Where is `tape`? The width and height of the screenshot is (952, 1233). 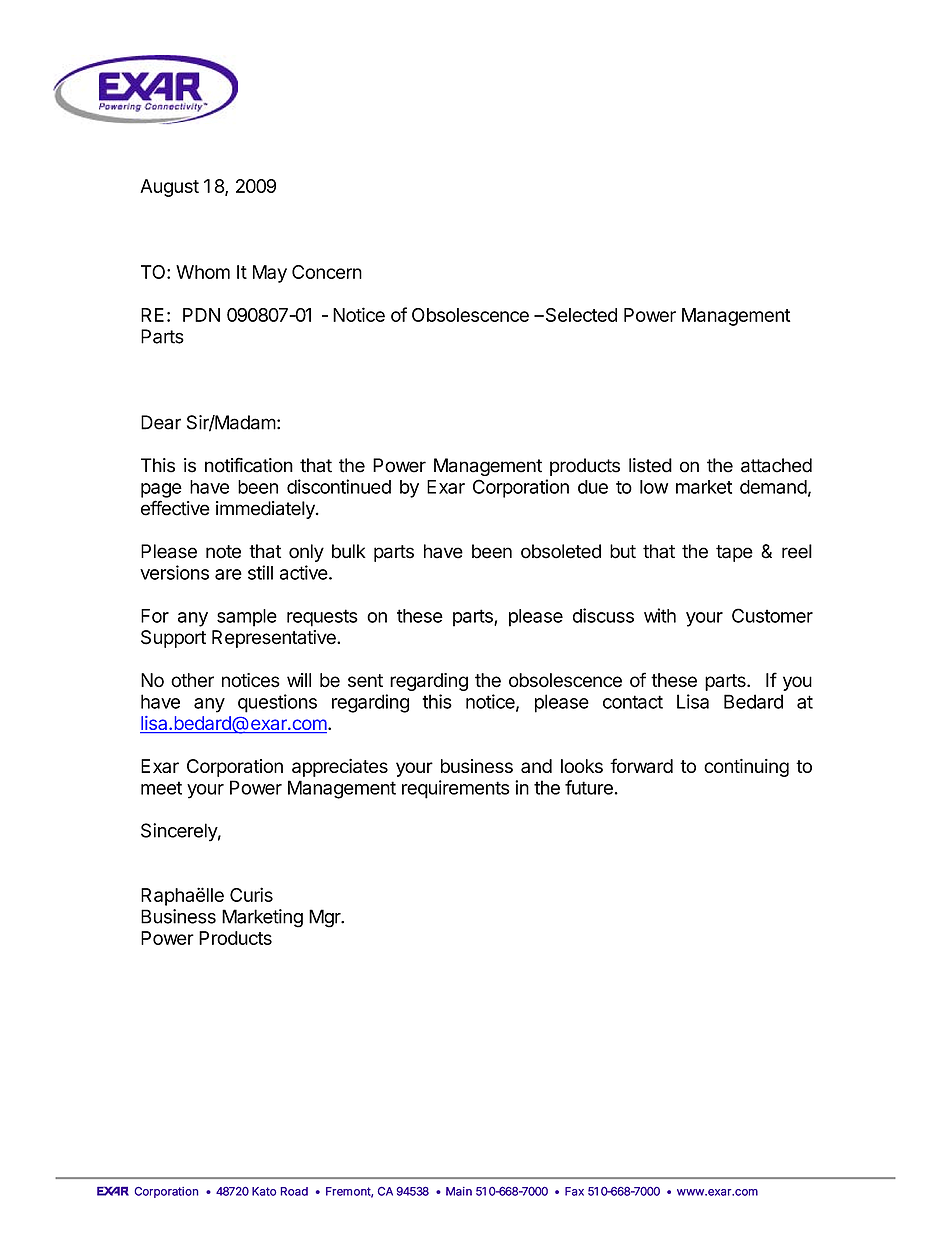
tape is located at coordinates (734, 553).
